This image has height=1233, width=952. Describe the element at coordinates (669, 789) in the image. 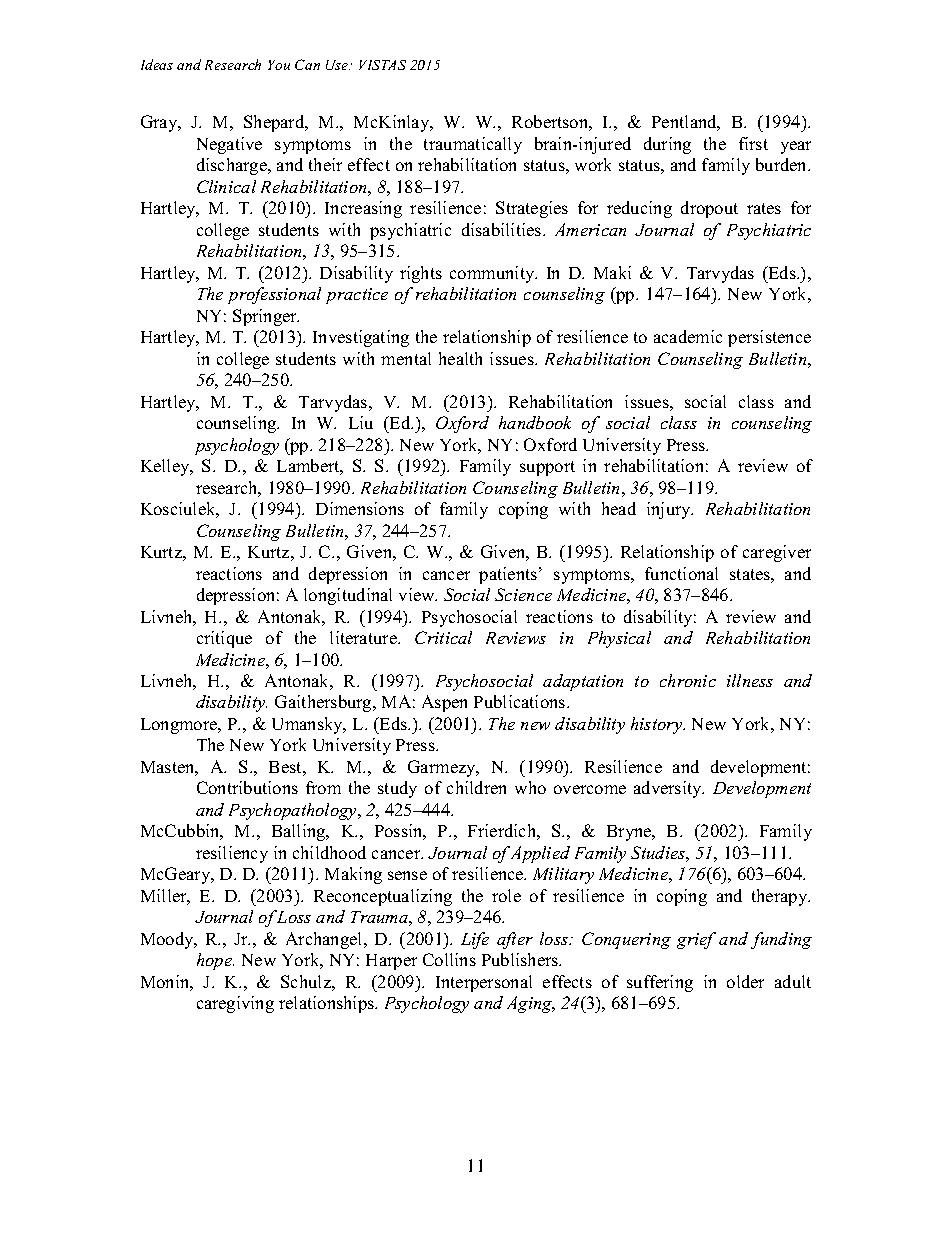

I see `adversity` at that location.
